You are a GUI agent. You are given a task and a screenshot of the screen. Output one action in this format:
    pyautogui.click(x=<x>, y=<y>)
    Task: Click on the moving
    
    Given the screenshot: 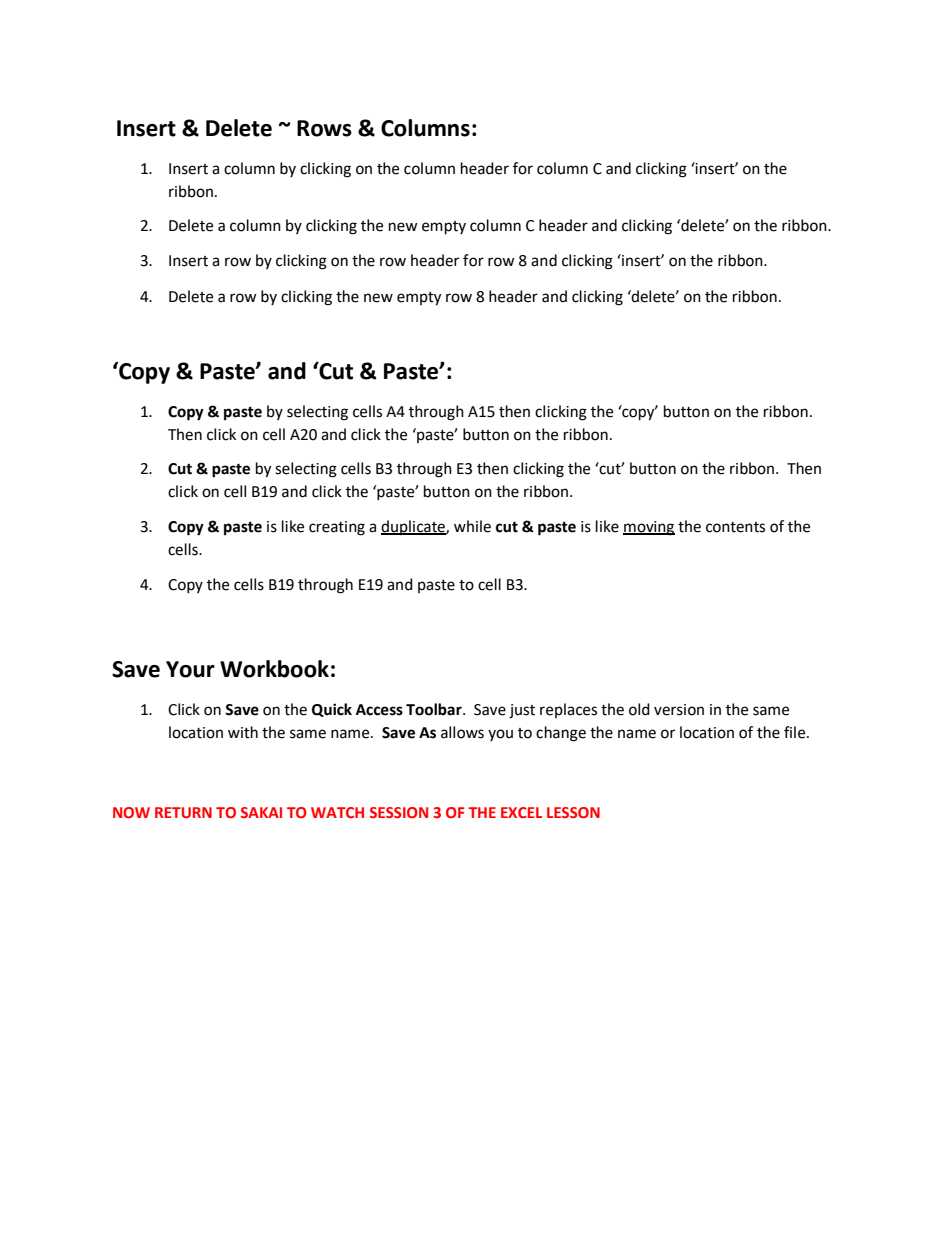 What is the action you would take?
    pyautogui.click(x=649, y=528)
